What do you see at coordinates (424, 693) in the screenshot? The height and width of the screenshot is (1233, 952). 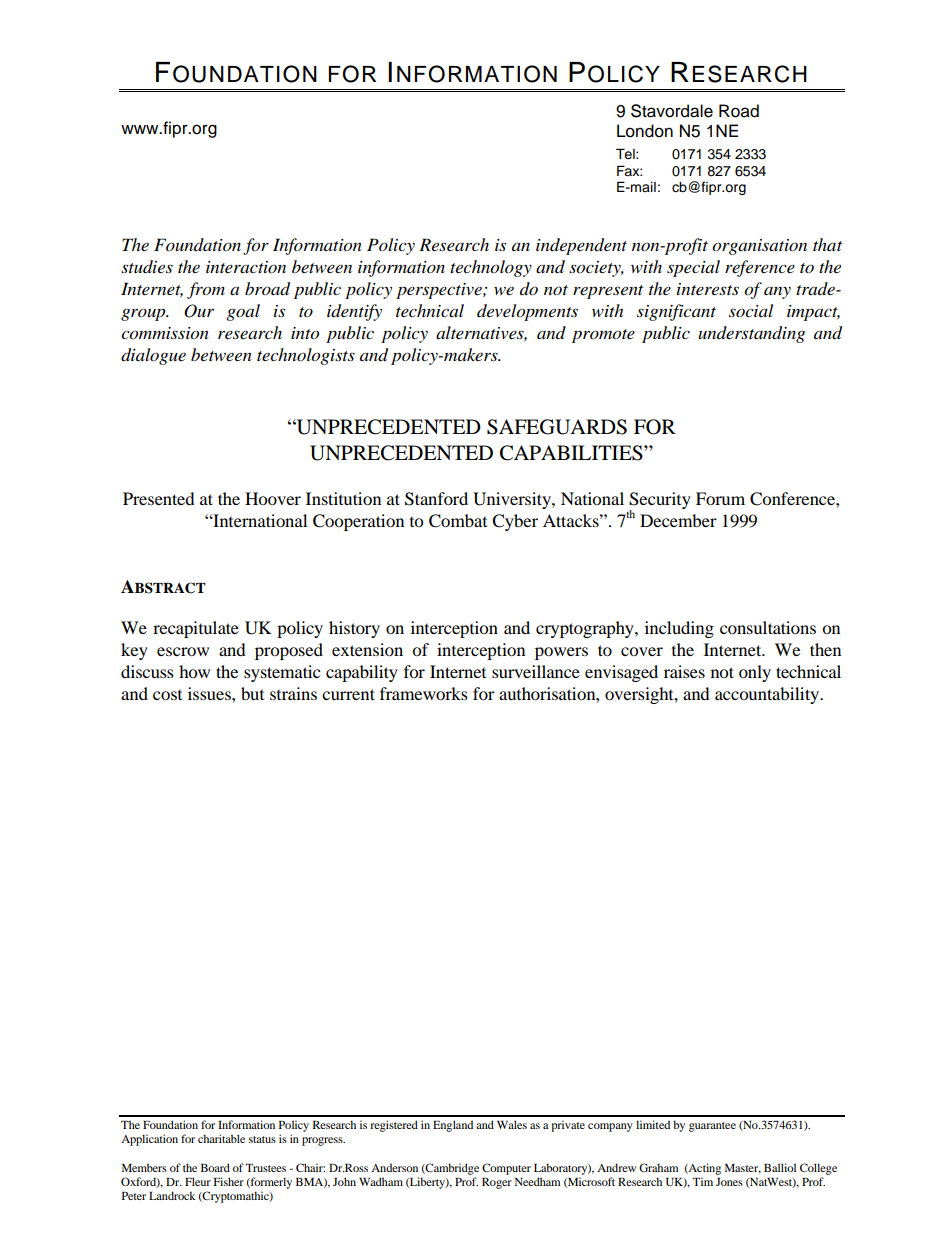 I see `frameworks` at bounding box center [424, 693].
